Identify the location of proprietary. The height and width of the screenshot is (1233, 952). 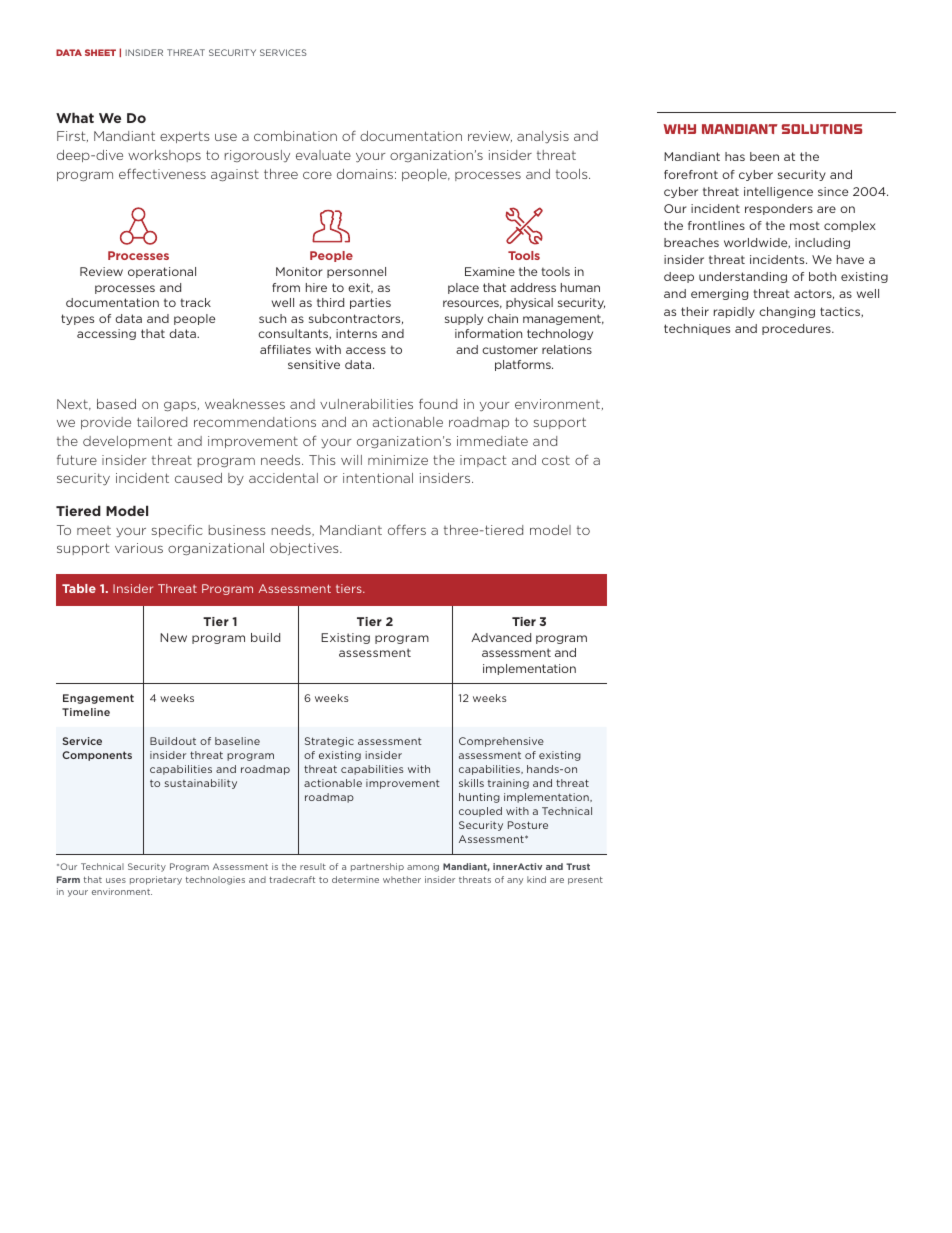
(156, 880).
